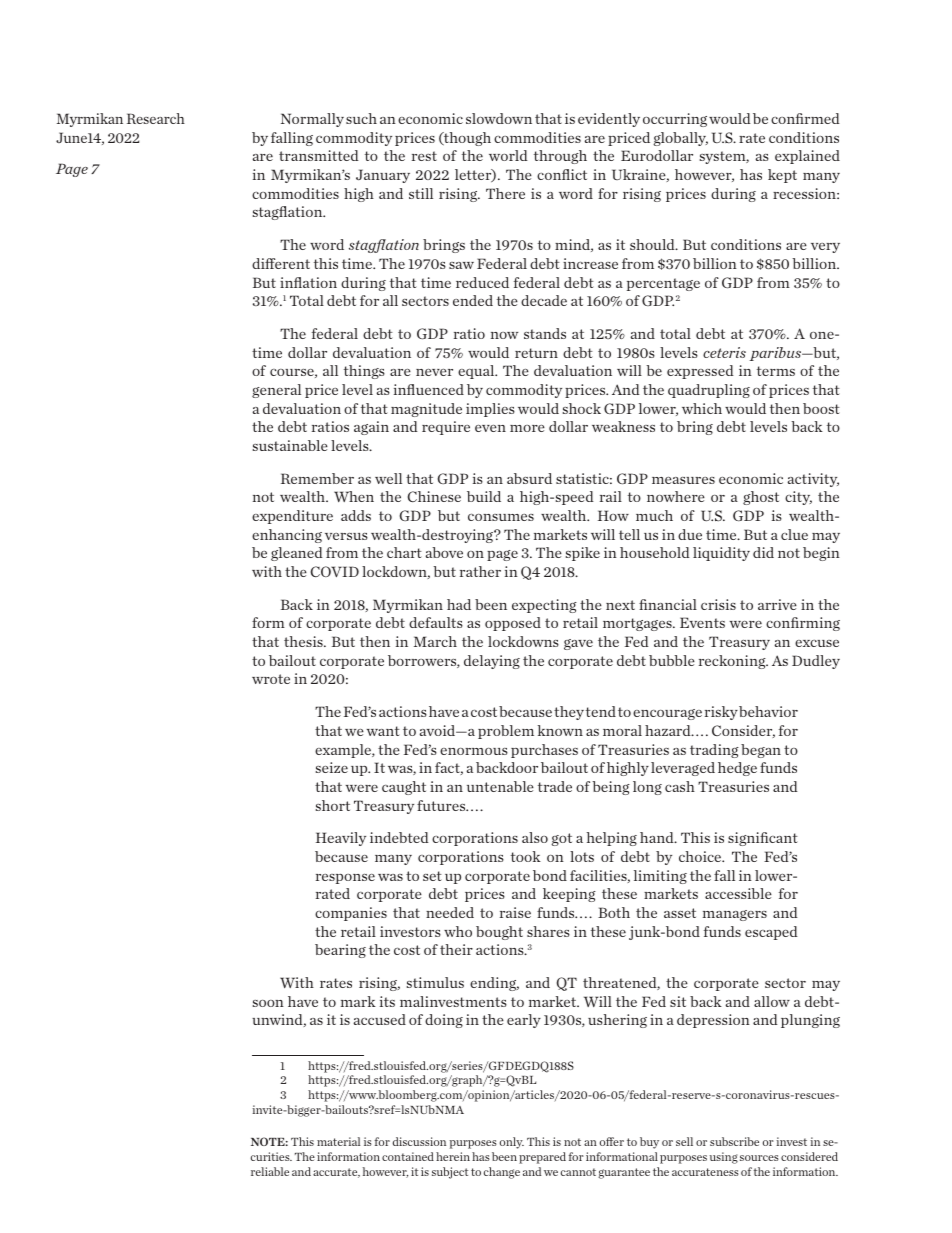 The image size is (952, 1233). I want to click on delaying, so click(492, 662).
